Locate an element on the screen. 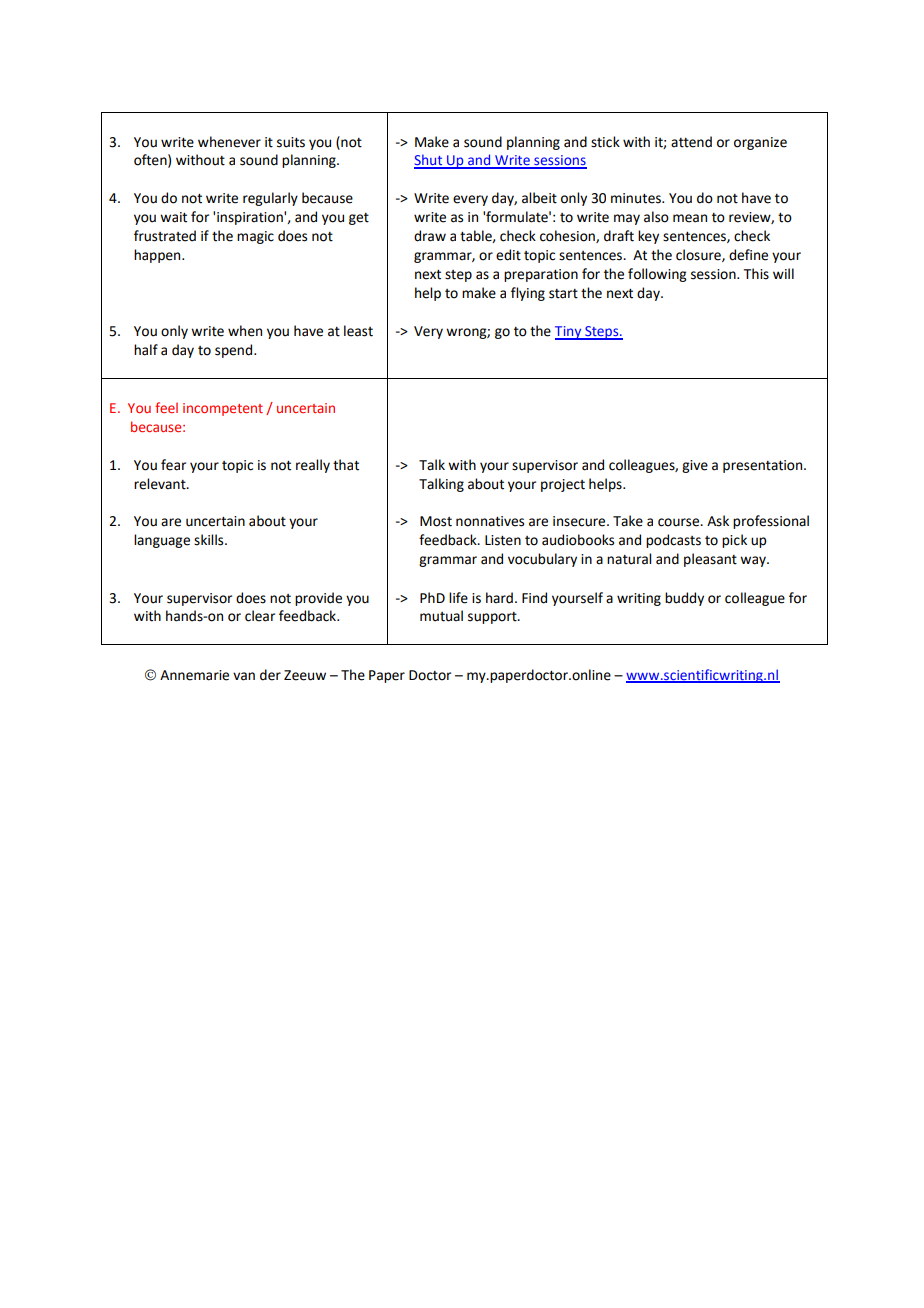 This screenshot has height=1308, width=924. following is located at coordinates (657, 275).
